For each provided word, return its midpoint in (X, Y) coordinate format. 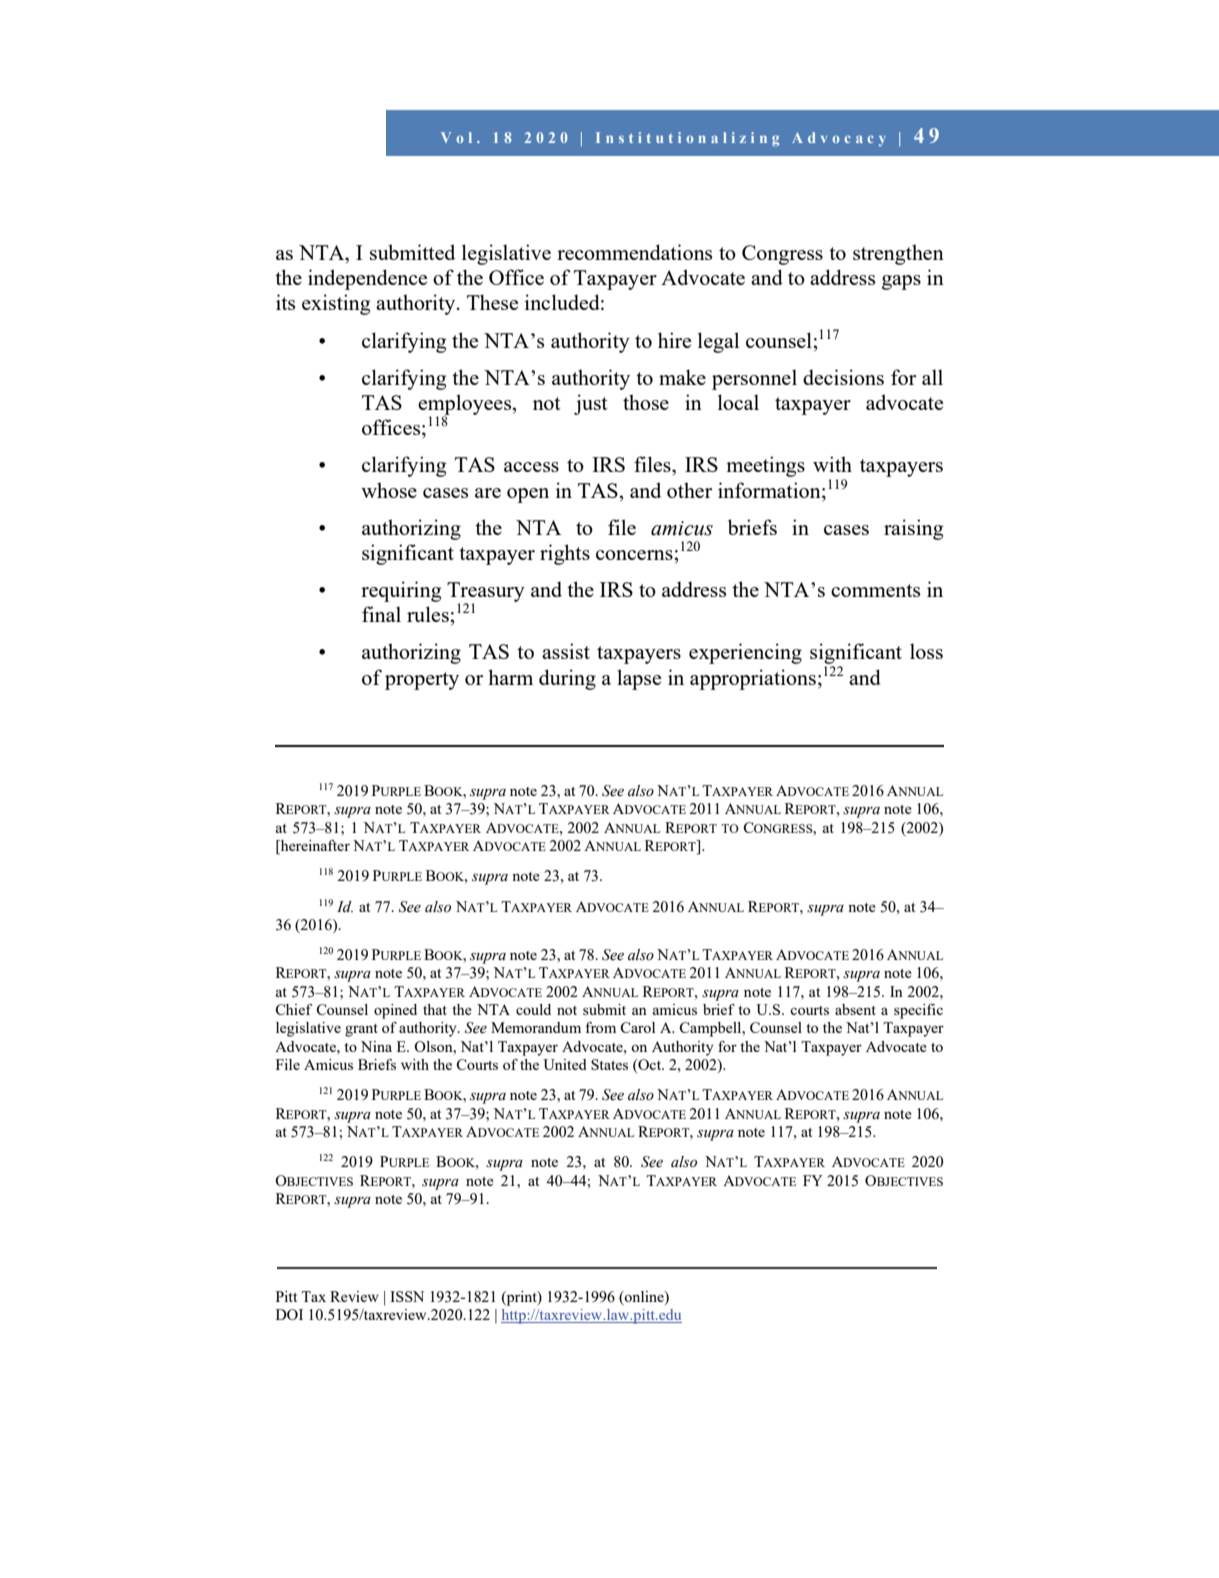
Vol (456, 137)
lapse (639, 679)
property (422, 681)
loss (926, 651)
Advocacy (839, 139)
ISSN (407, 1296)
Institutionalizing (687, 139)
